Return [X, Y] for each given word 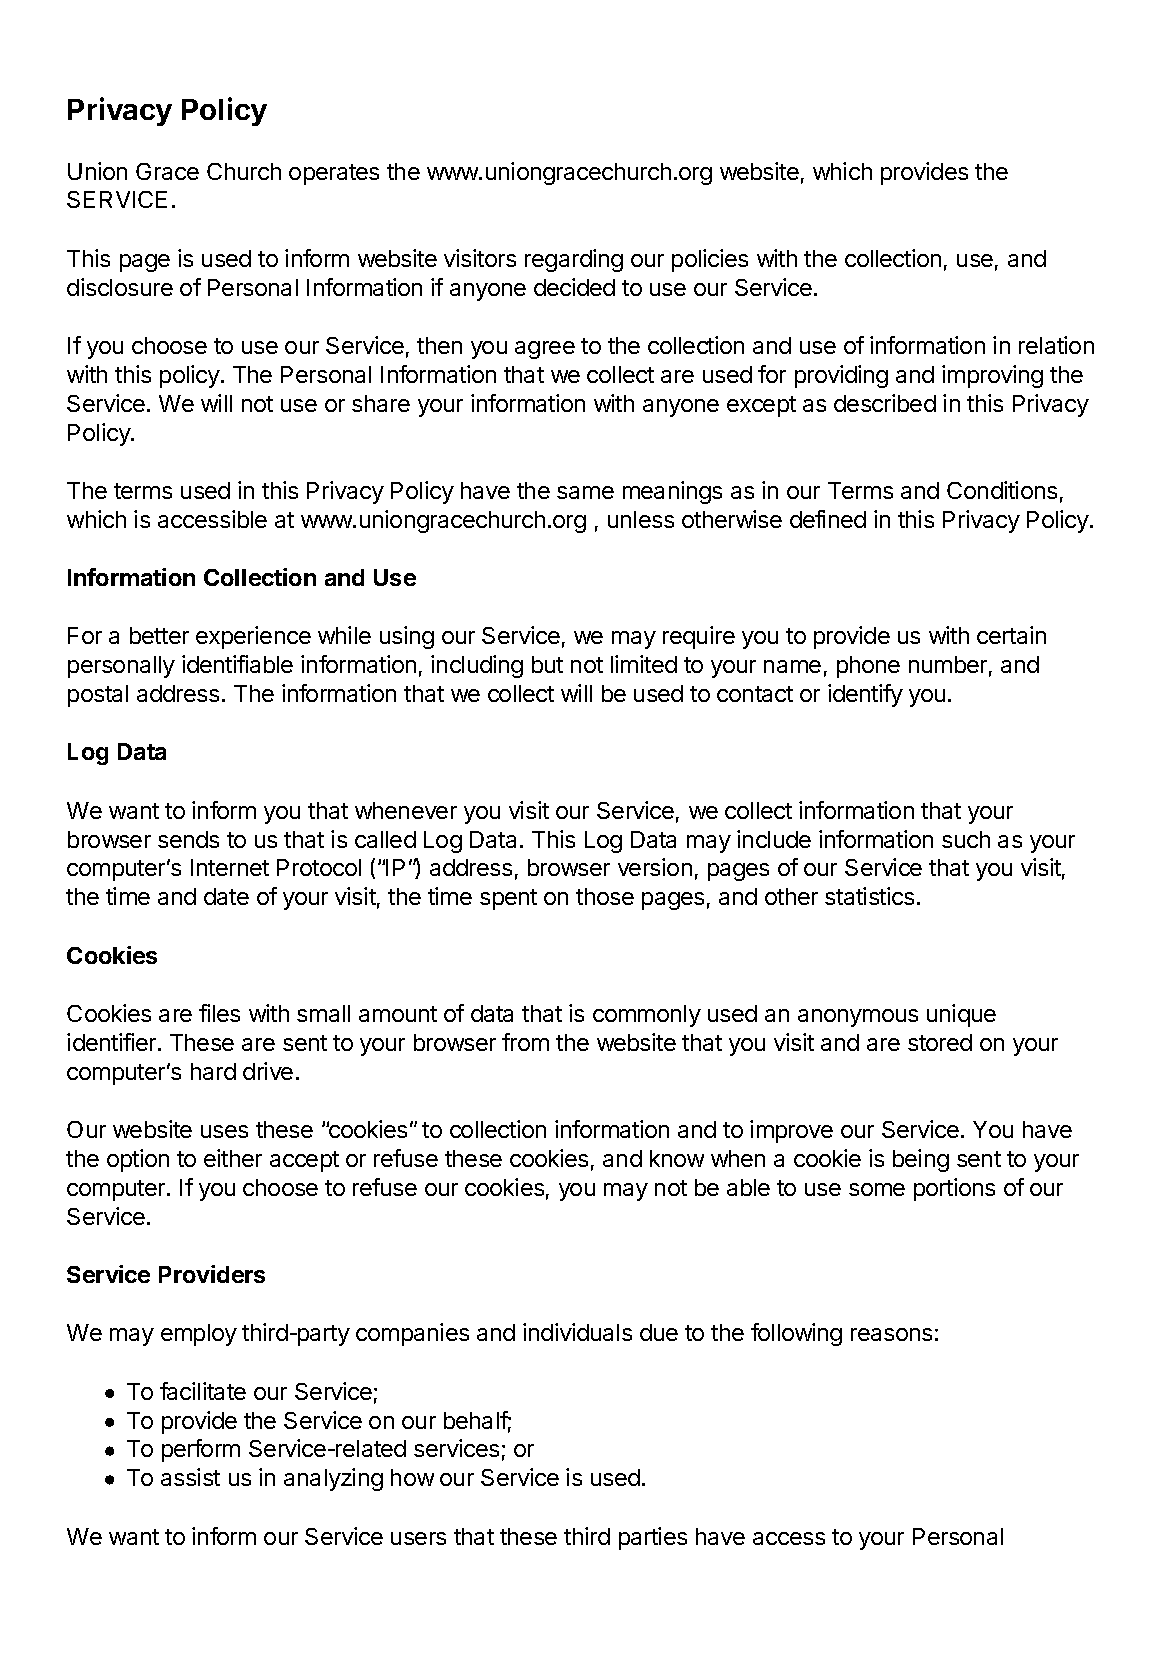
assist [190, 1477]
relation [1056, 345]
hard [213, 1071]
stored [940, 1042]
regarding [574, 260]
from [525, 1042]
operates [334, 174]
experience [253, 637]
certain [1011, 635]
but [547, 664]
